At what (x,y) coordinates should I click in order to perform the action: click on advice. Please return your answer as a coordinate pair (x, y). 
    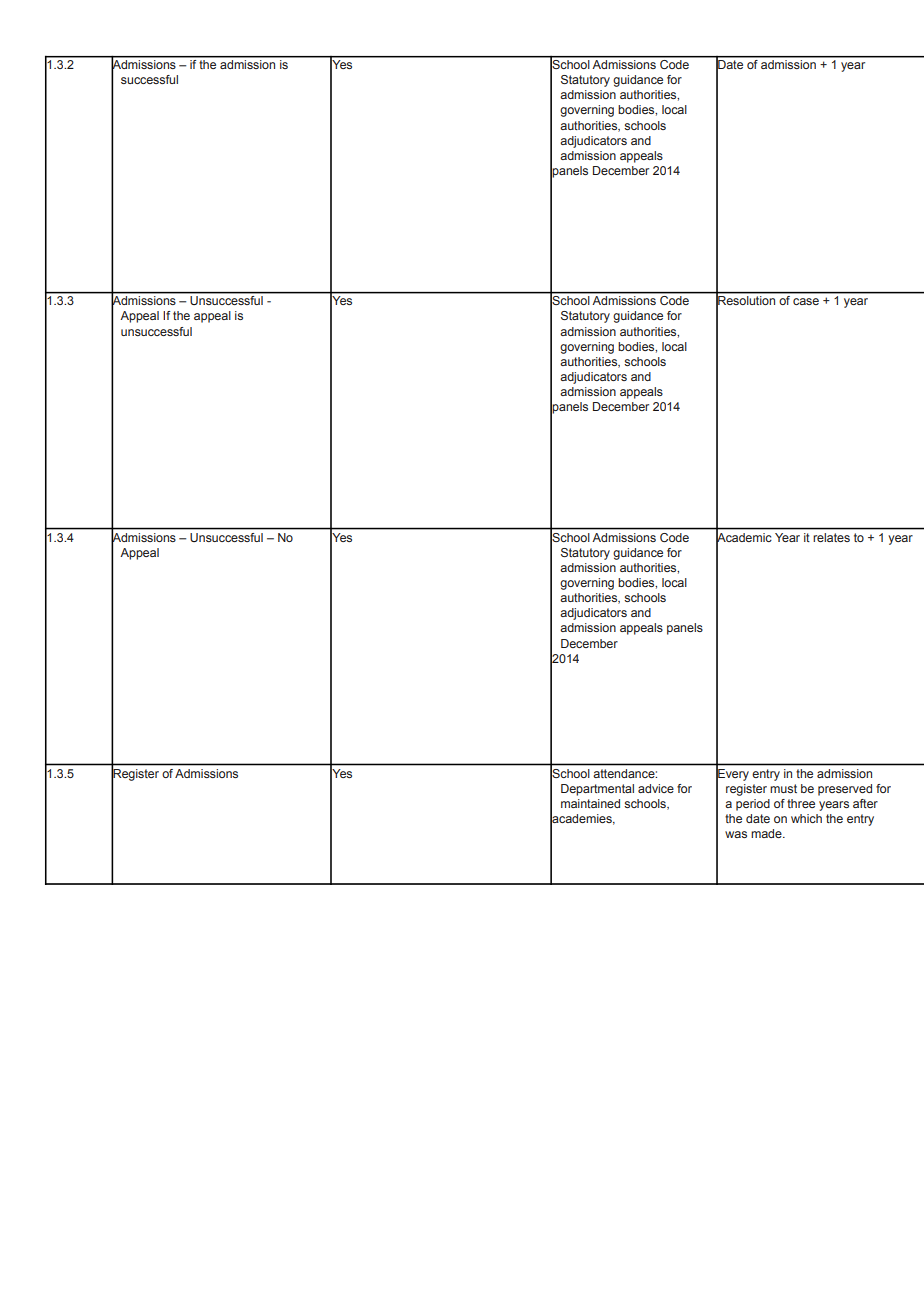
    Looking at the image, I should click on (656, 788).
